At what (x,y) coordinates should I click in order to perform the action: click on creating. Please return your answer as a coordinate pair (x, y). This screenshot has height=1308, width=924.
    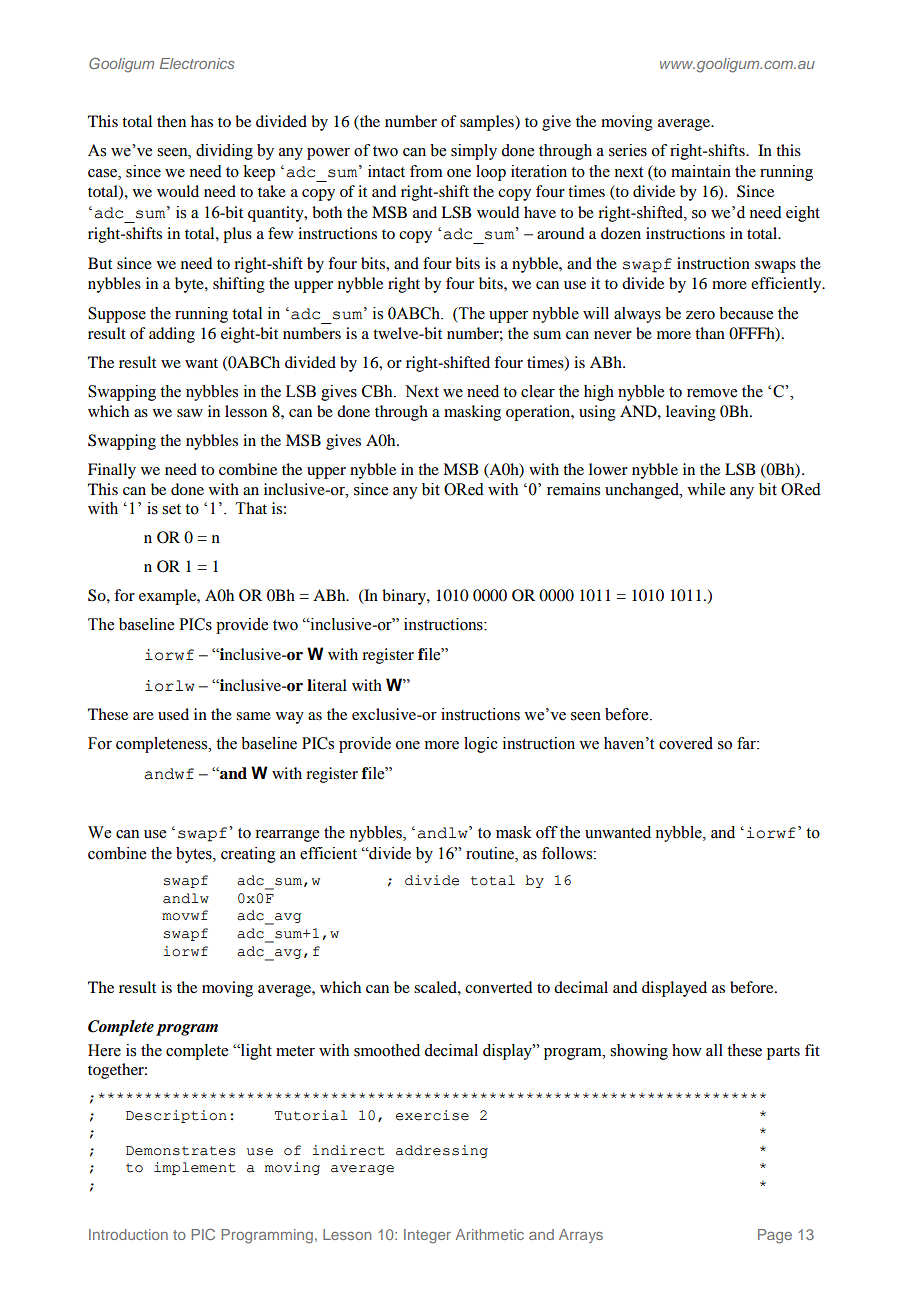
    Looking at the image, I should click on (248, 855).
